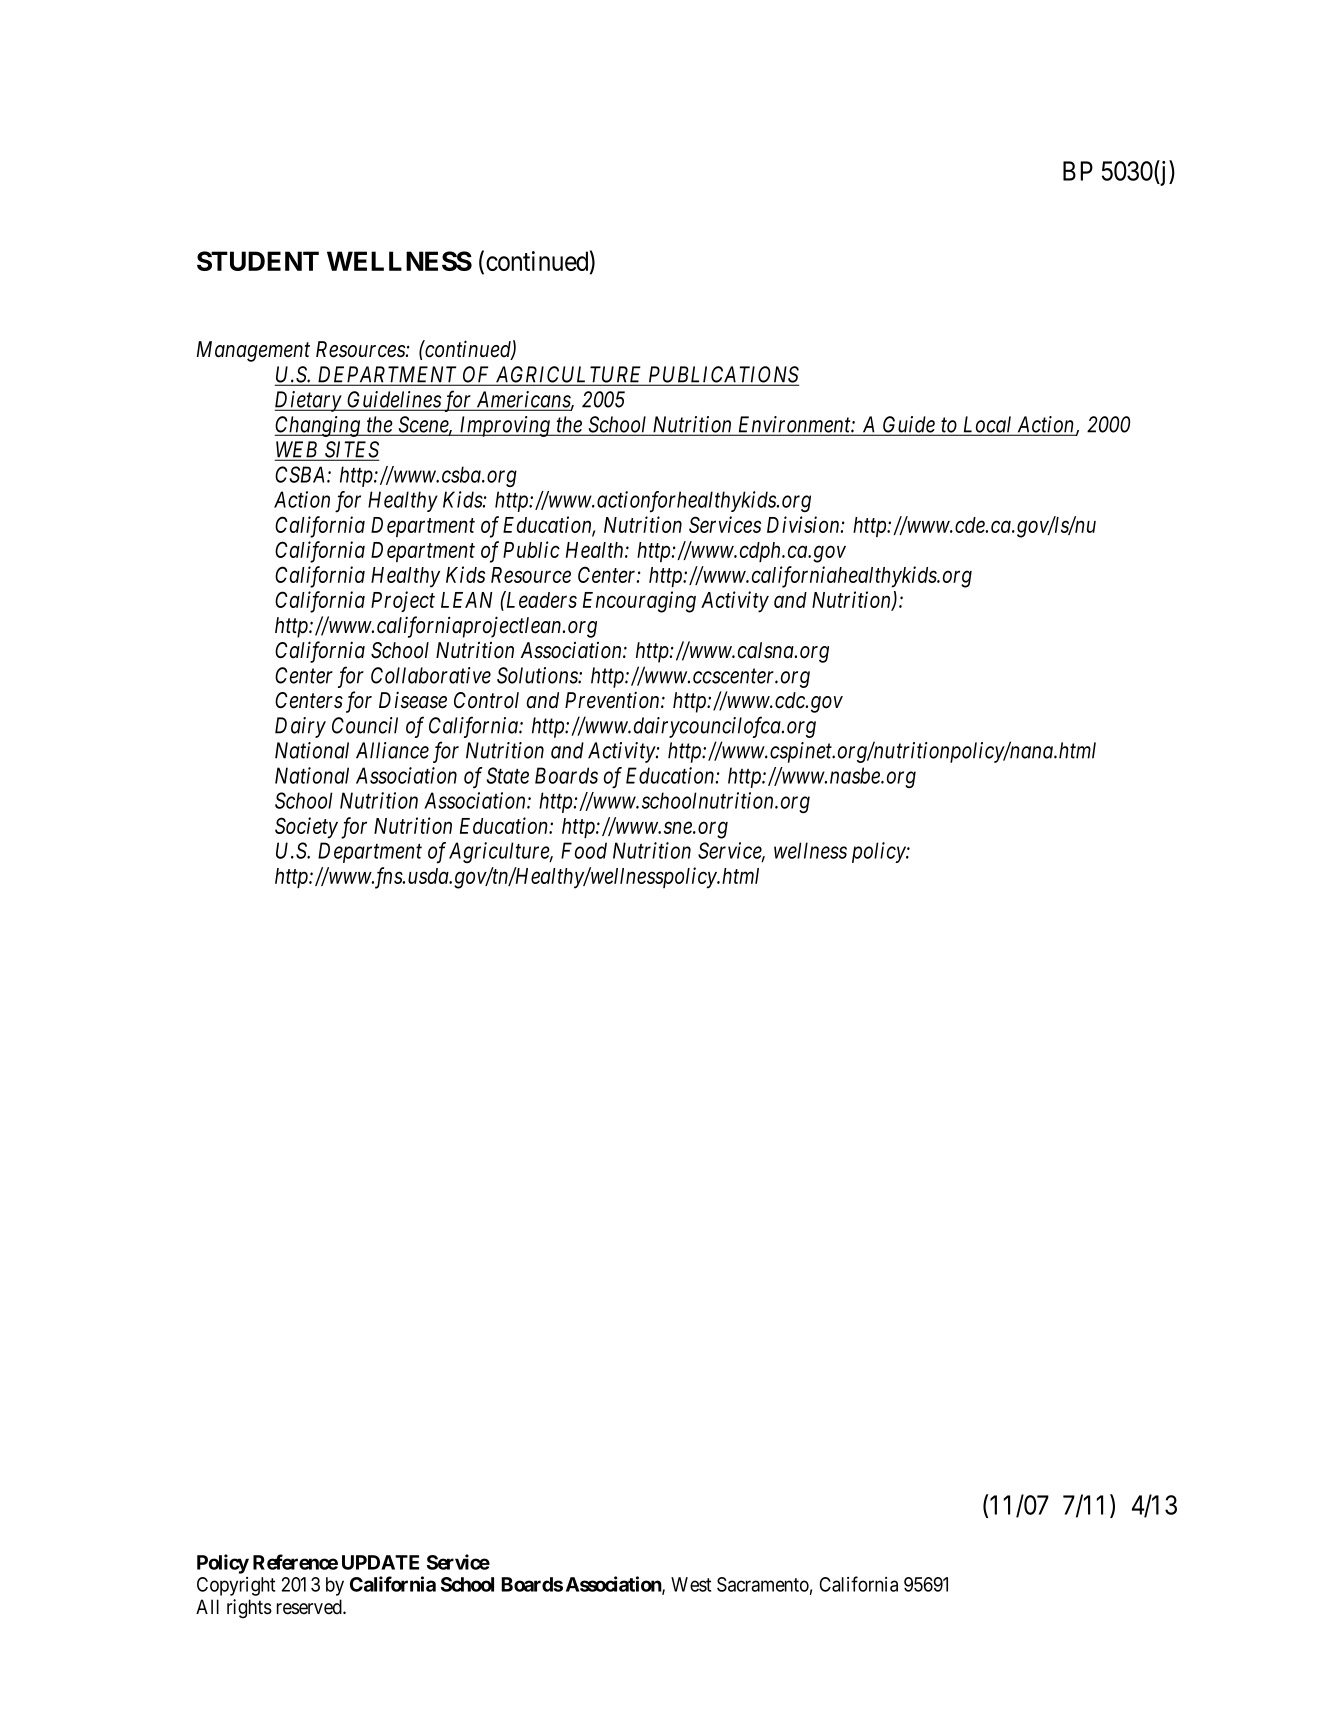 Image resolution: width=1334 pixels, height=1727 pixels. I want to click on Society, so click(306, 828).
